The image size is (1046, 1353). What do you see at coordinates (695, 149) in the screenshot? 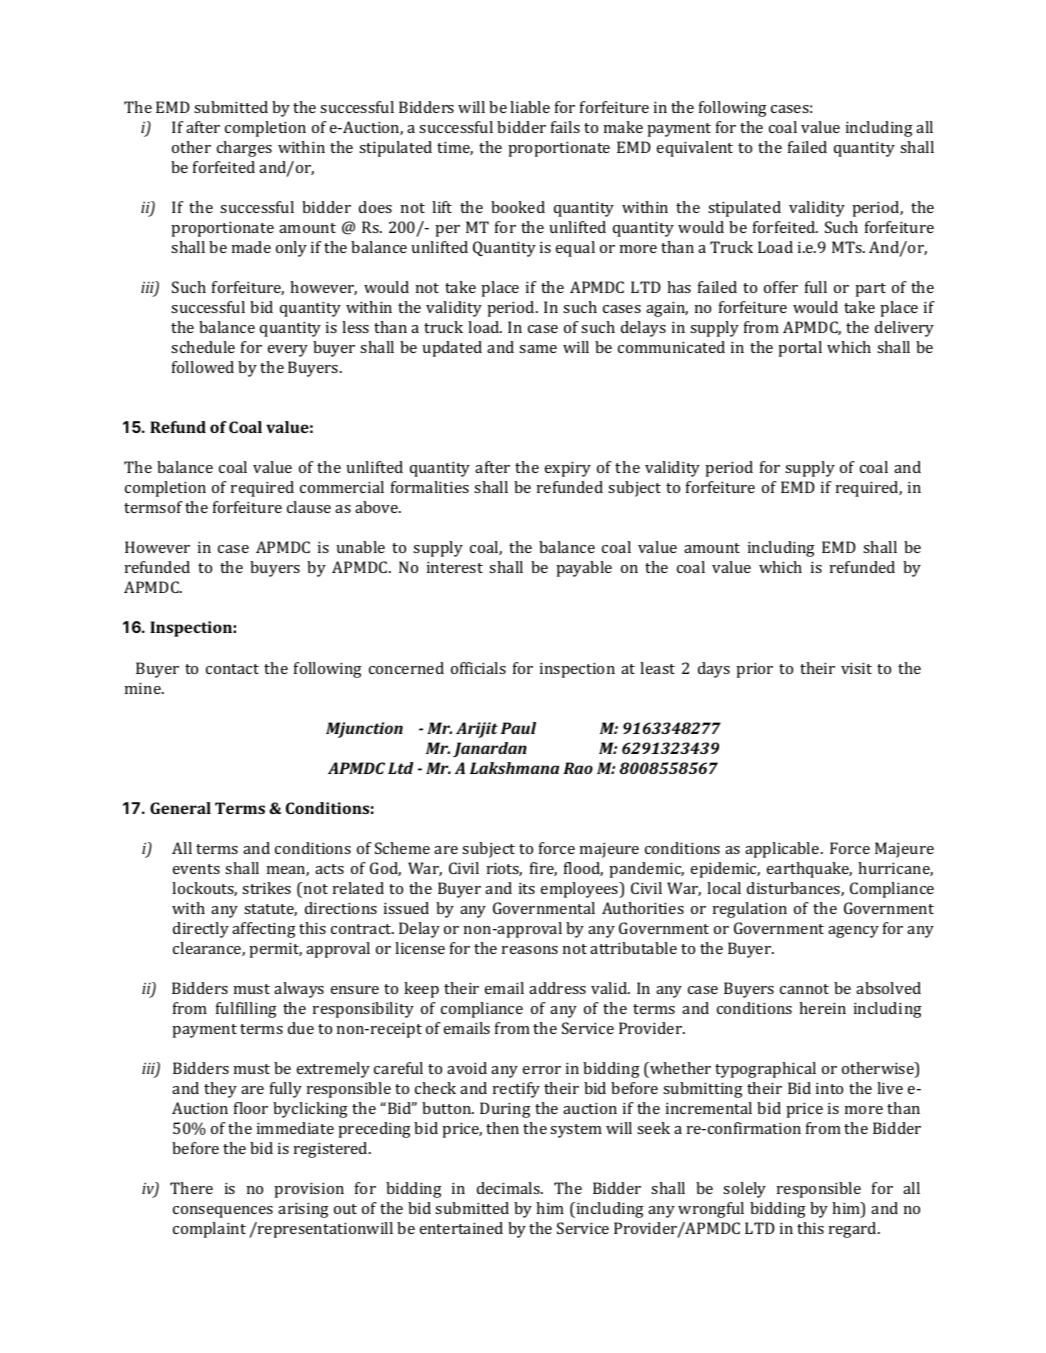
I see `equivalent` at bounding box center [695, 149].
